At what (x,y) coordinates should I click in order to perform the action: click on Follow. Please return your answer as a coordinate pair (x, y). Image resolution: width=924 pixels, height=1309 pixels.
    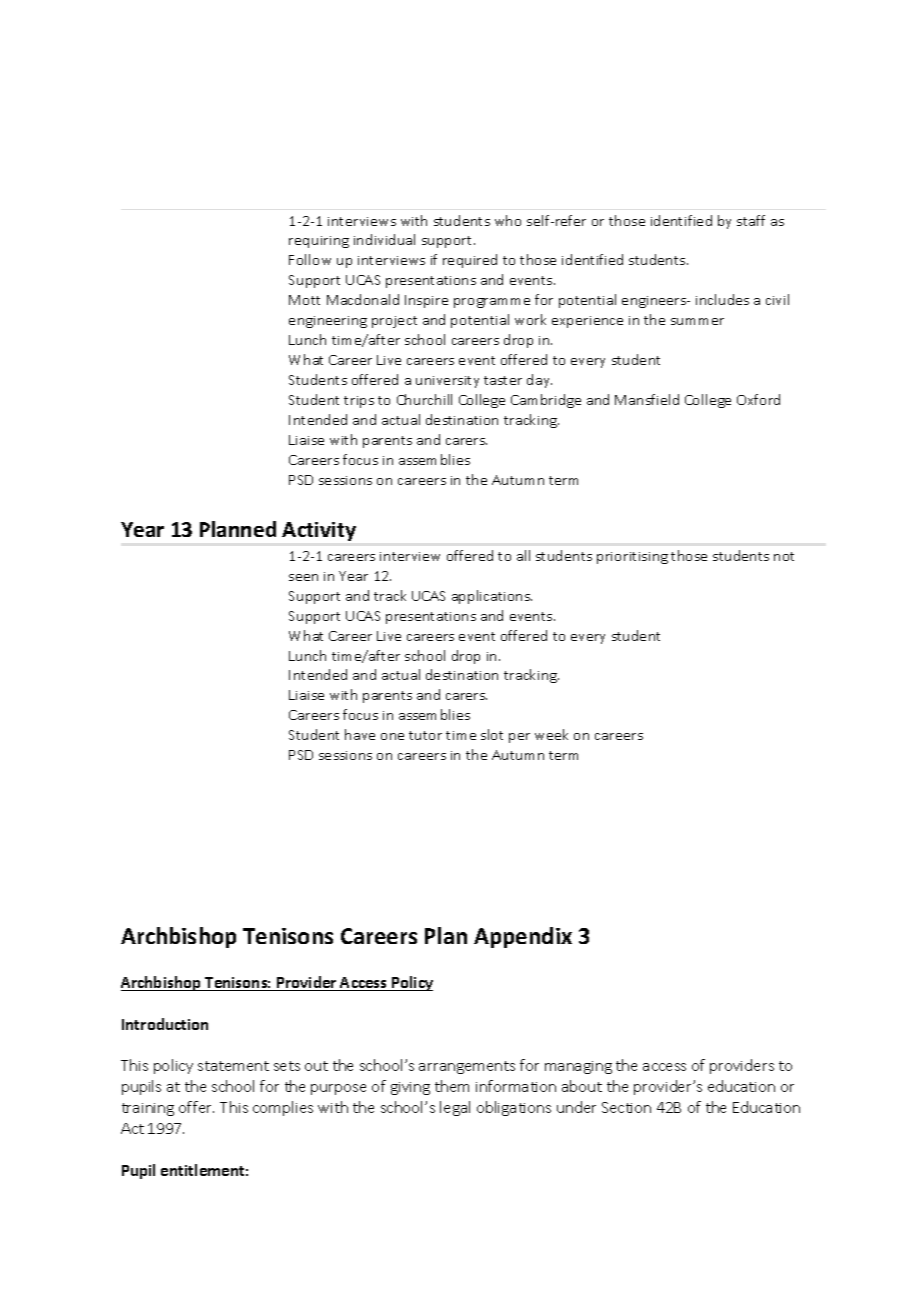
    Looking at the image, I should click on (310, 259).
